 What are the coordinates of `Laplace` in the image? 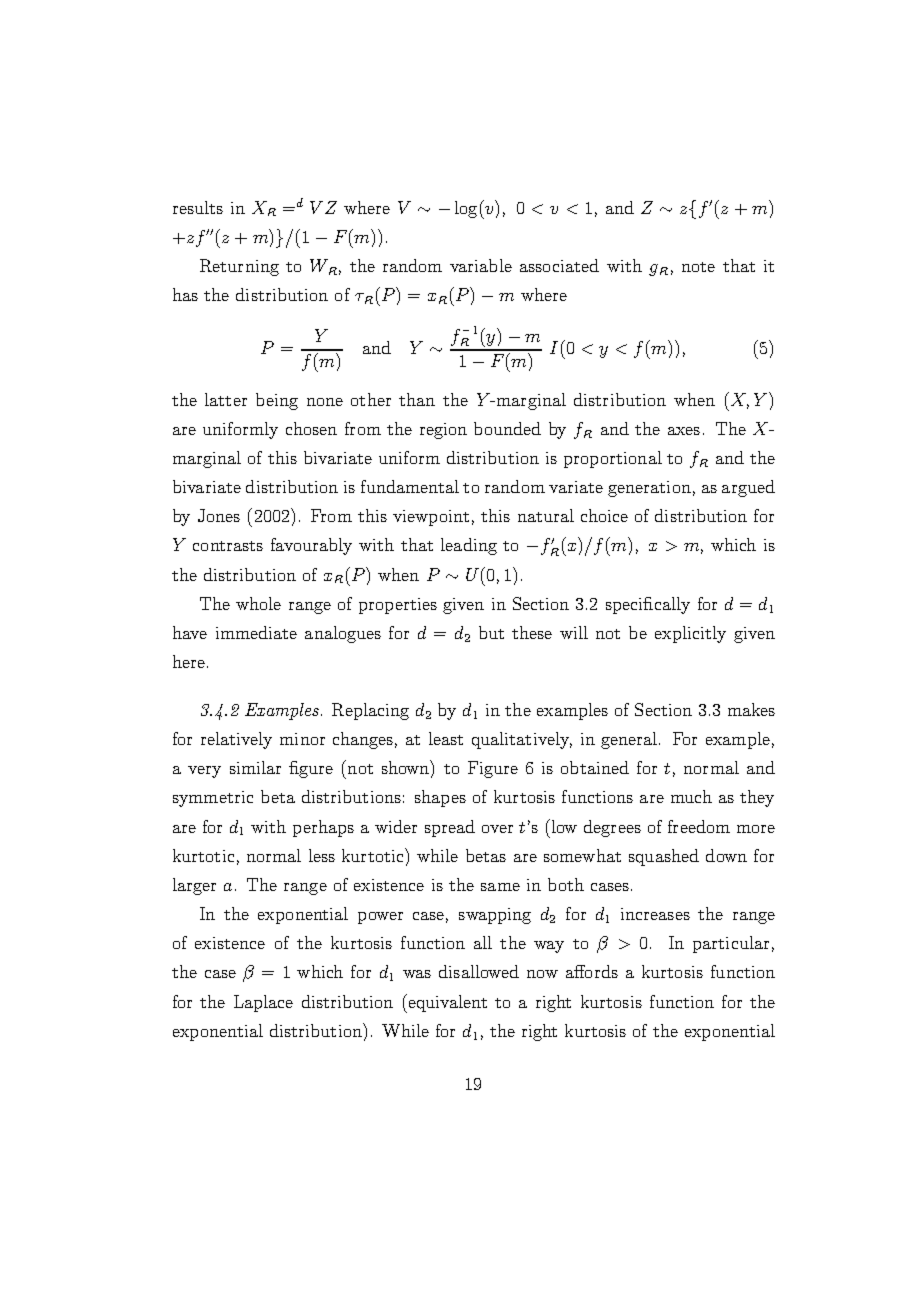 It's located at (263, 1003).
